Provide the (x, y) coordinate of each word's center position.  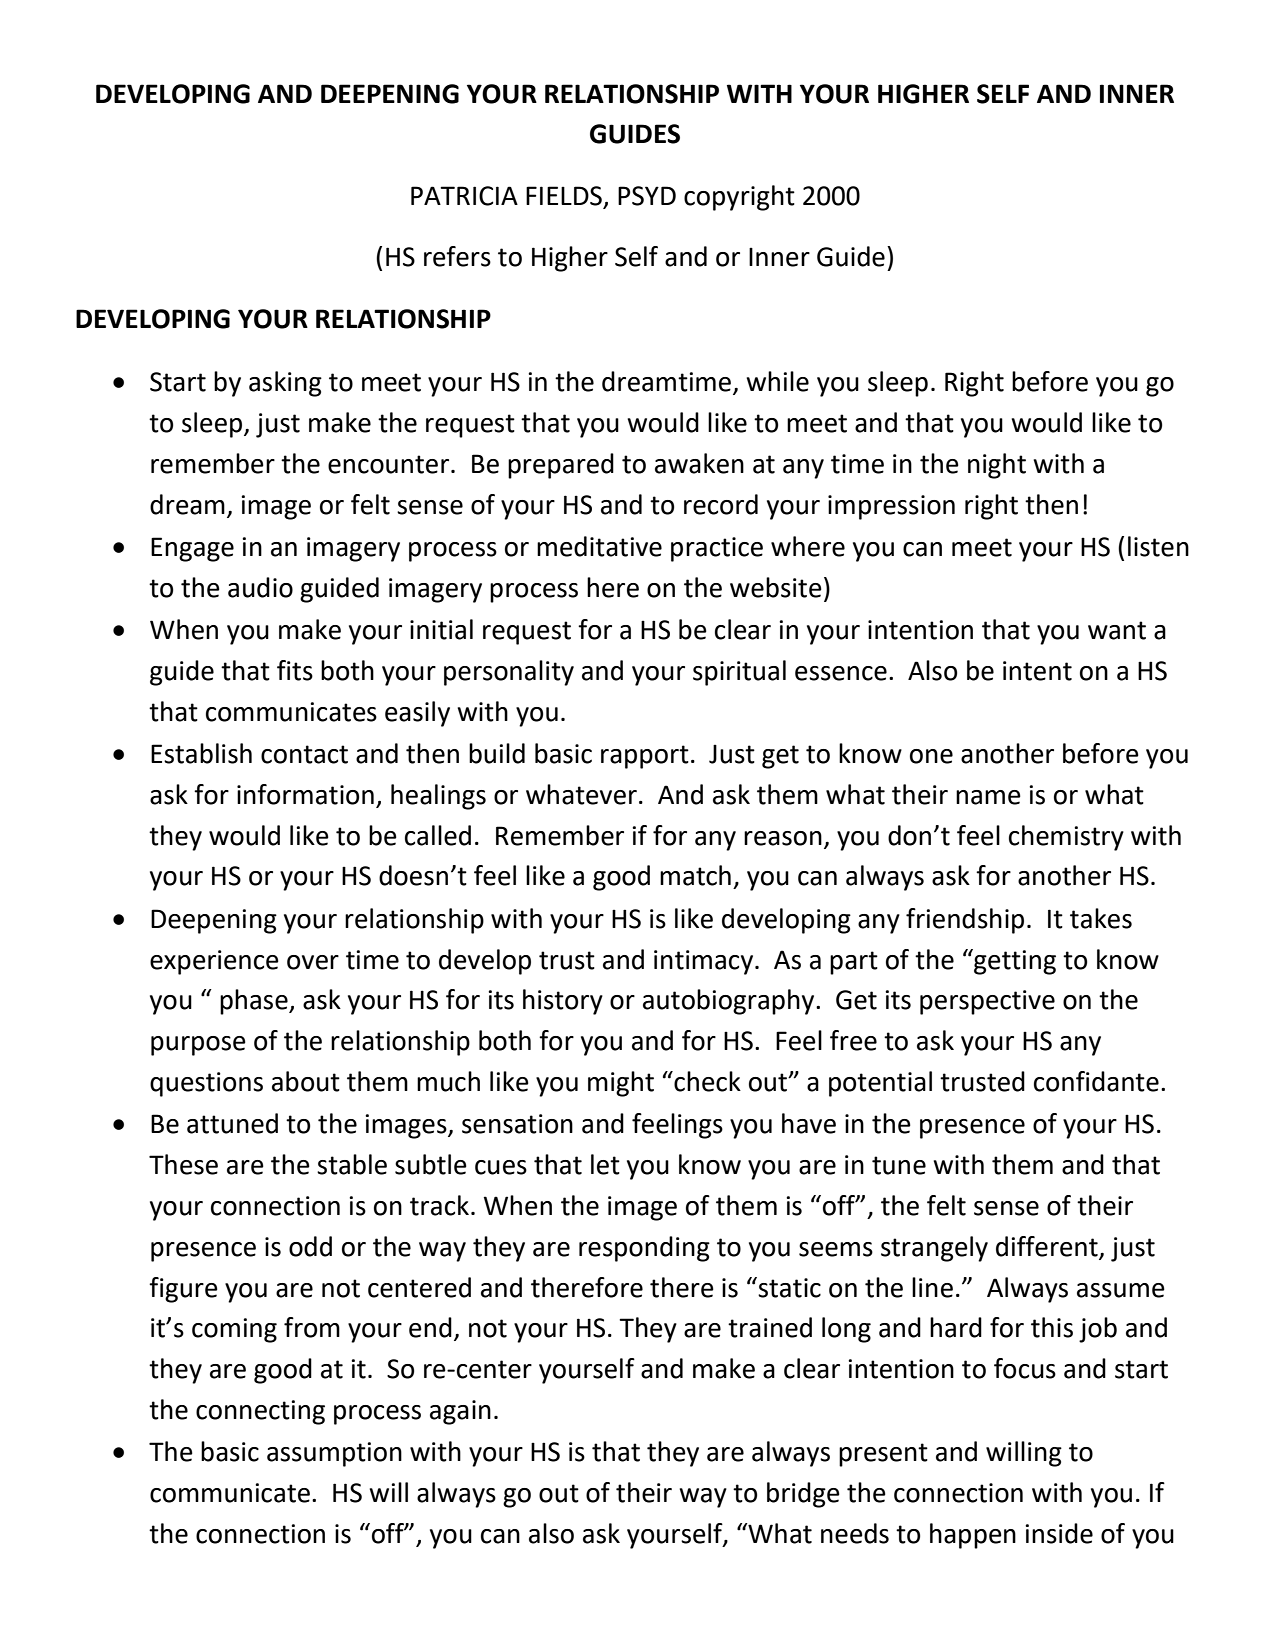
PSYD (647, 196)
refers (457, 256)
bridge (803, 1495)
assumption (334, 1454)
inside (1059, 1533)
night (997, 466)
